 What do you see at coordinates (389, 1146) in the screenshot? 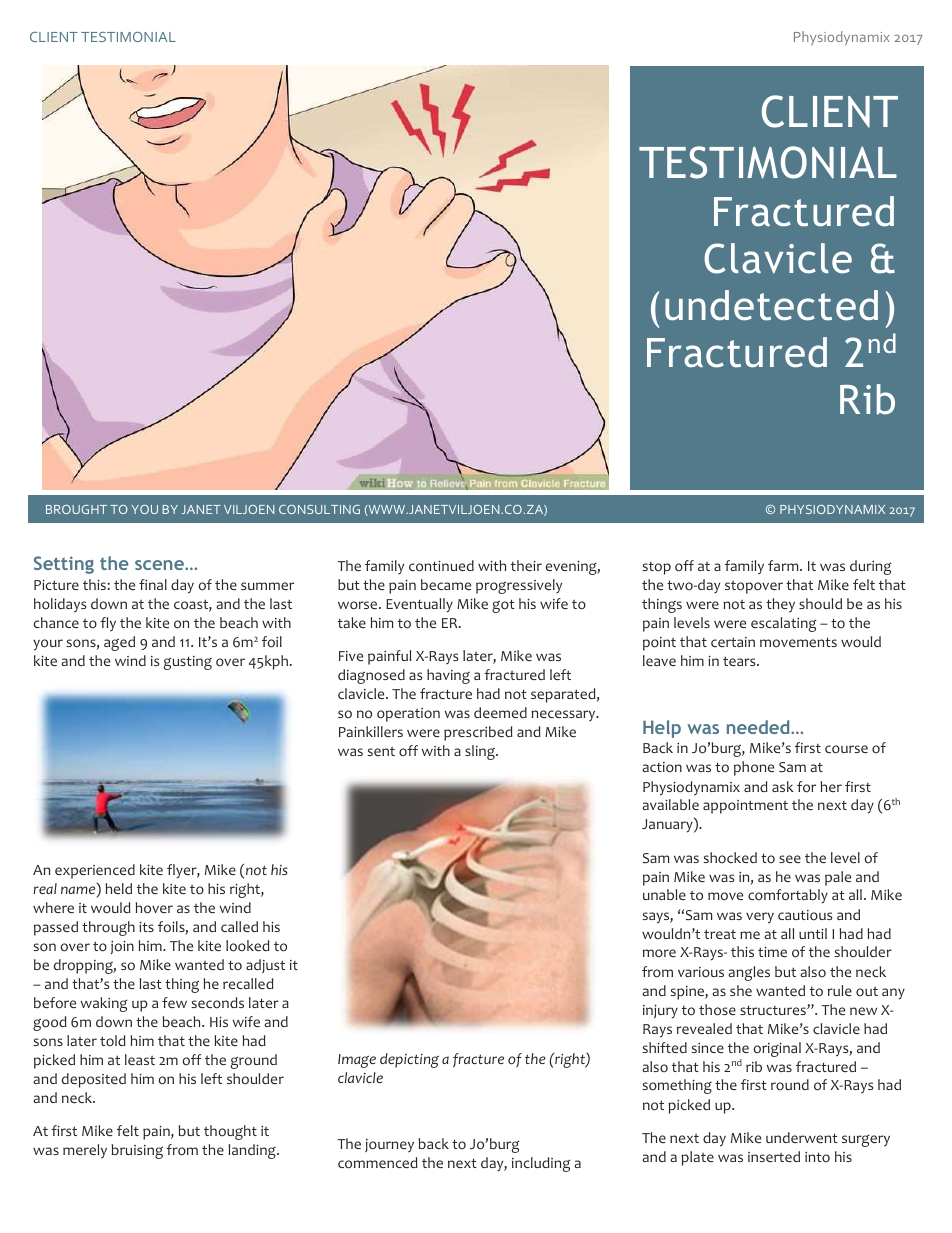
I see `journey` at bounding box center [389, 1146].
